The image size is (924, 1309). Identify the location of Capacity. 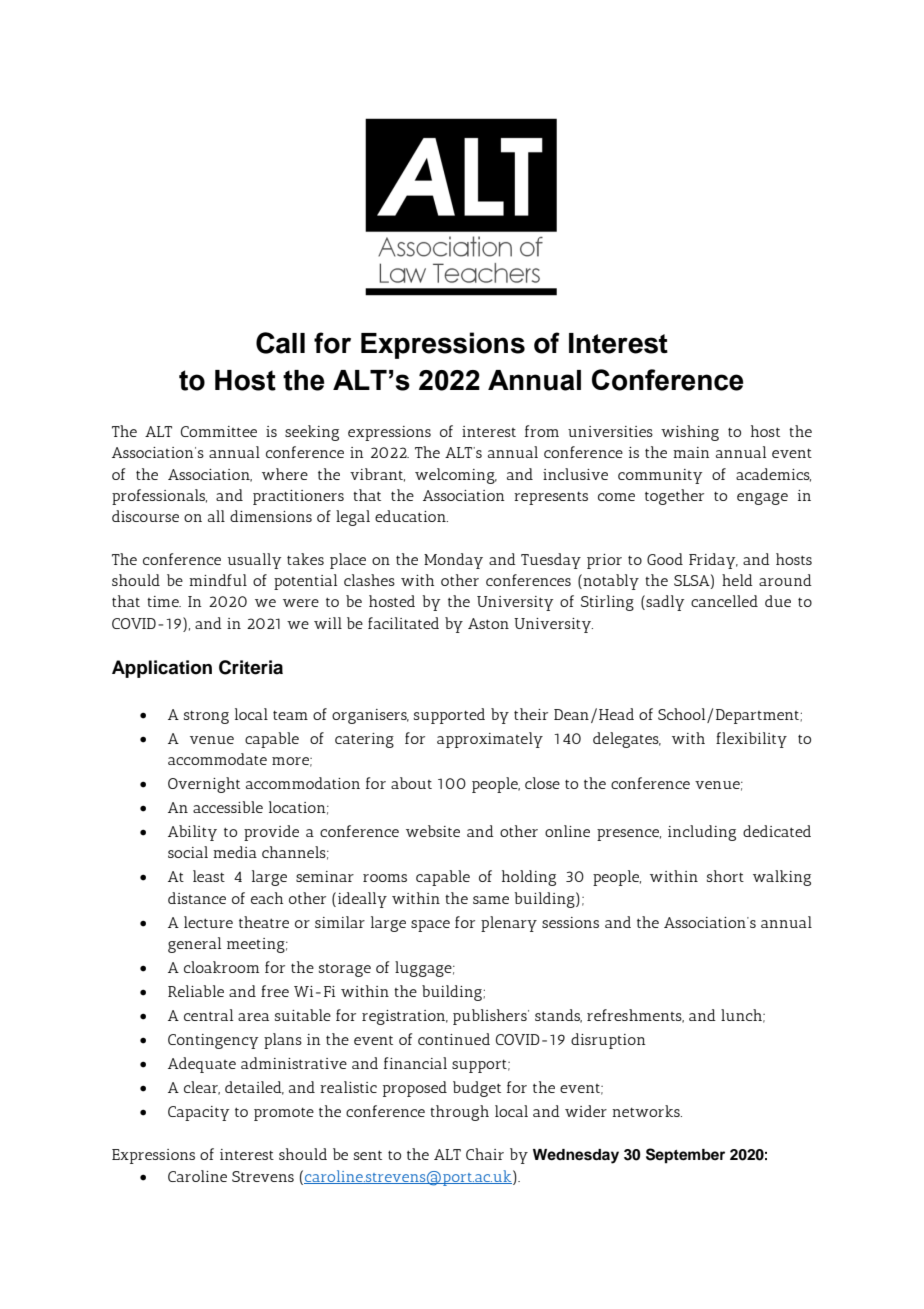
(198, 1113).
